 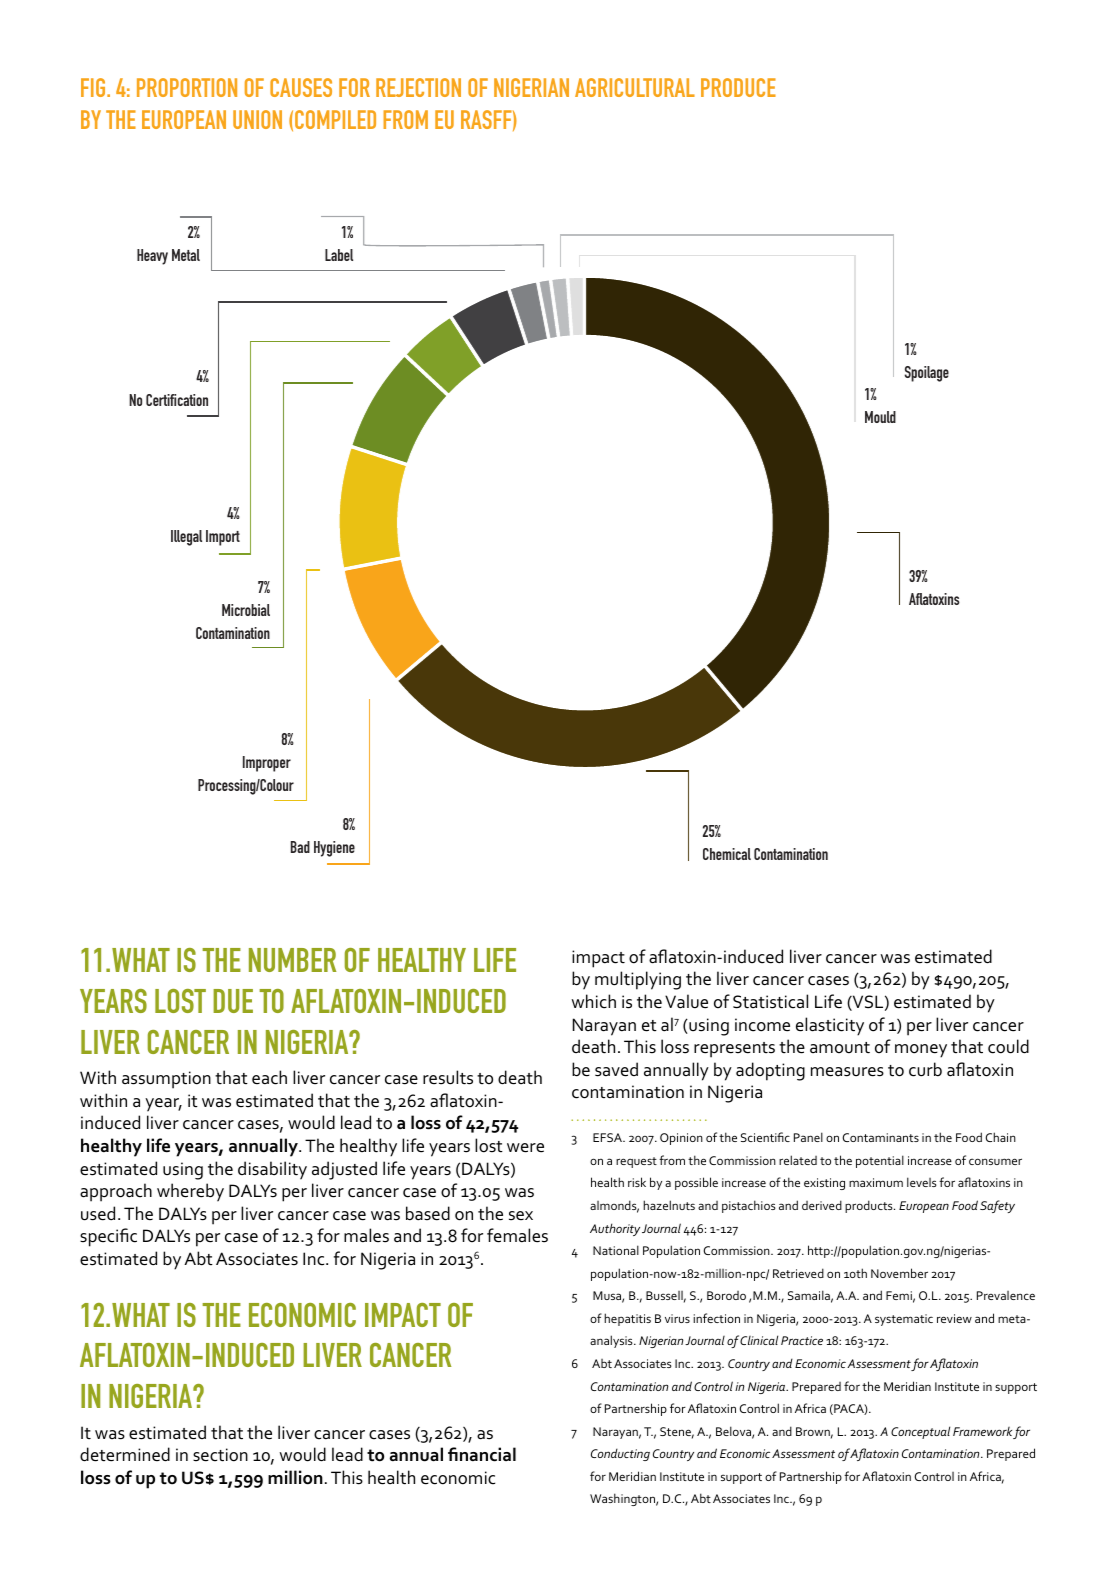 I want to click on assumption, so click(x=166, y=1080).
